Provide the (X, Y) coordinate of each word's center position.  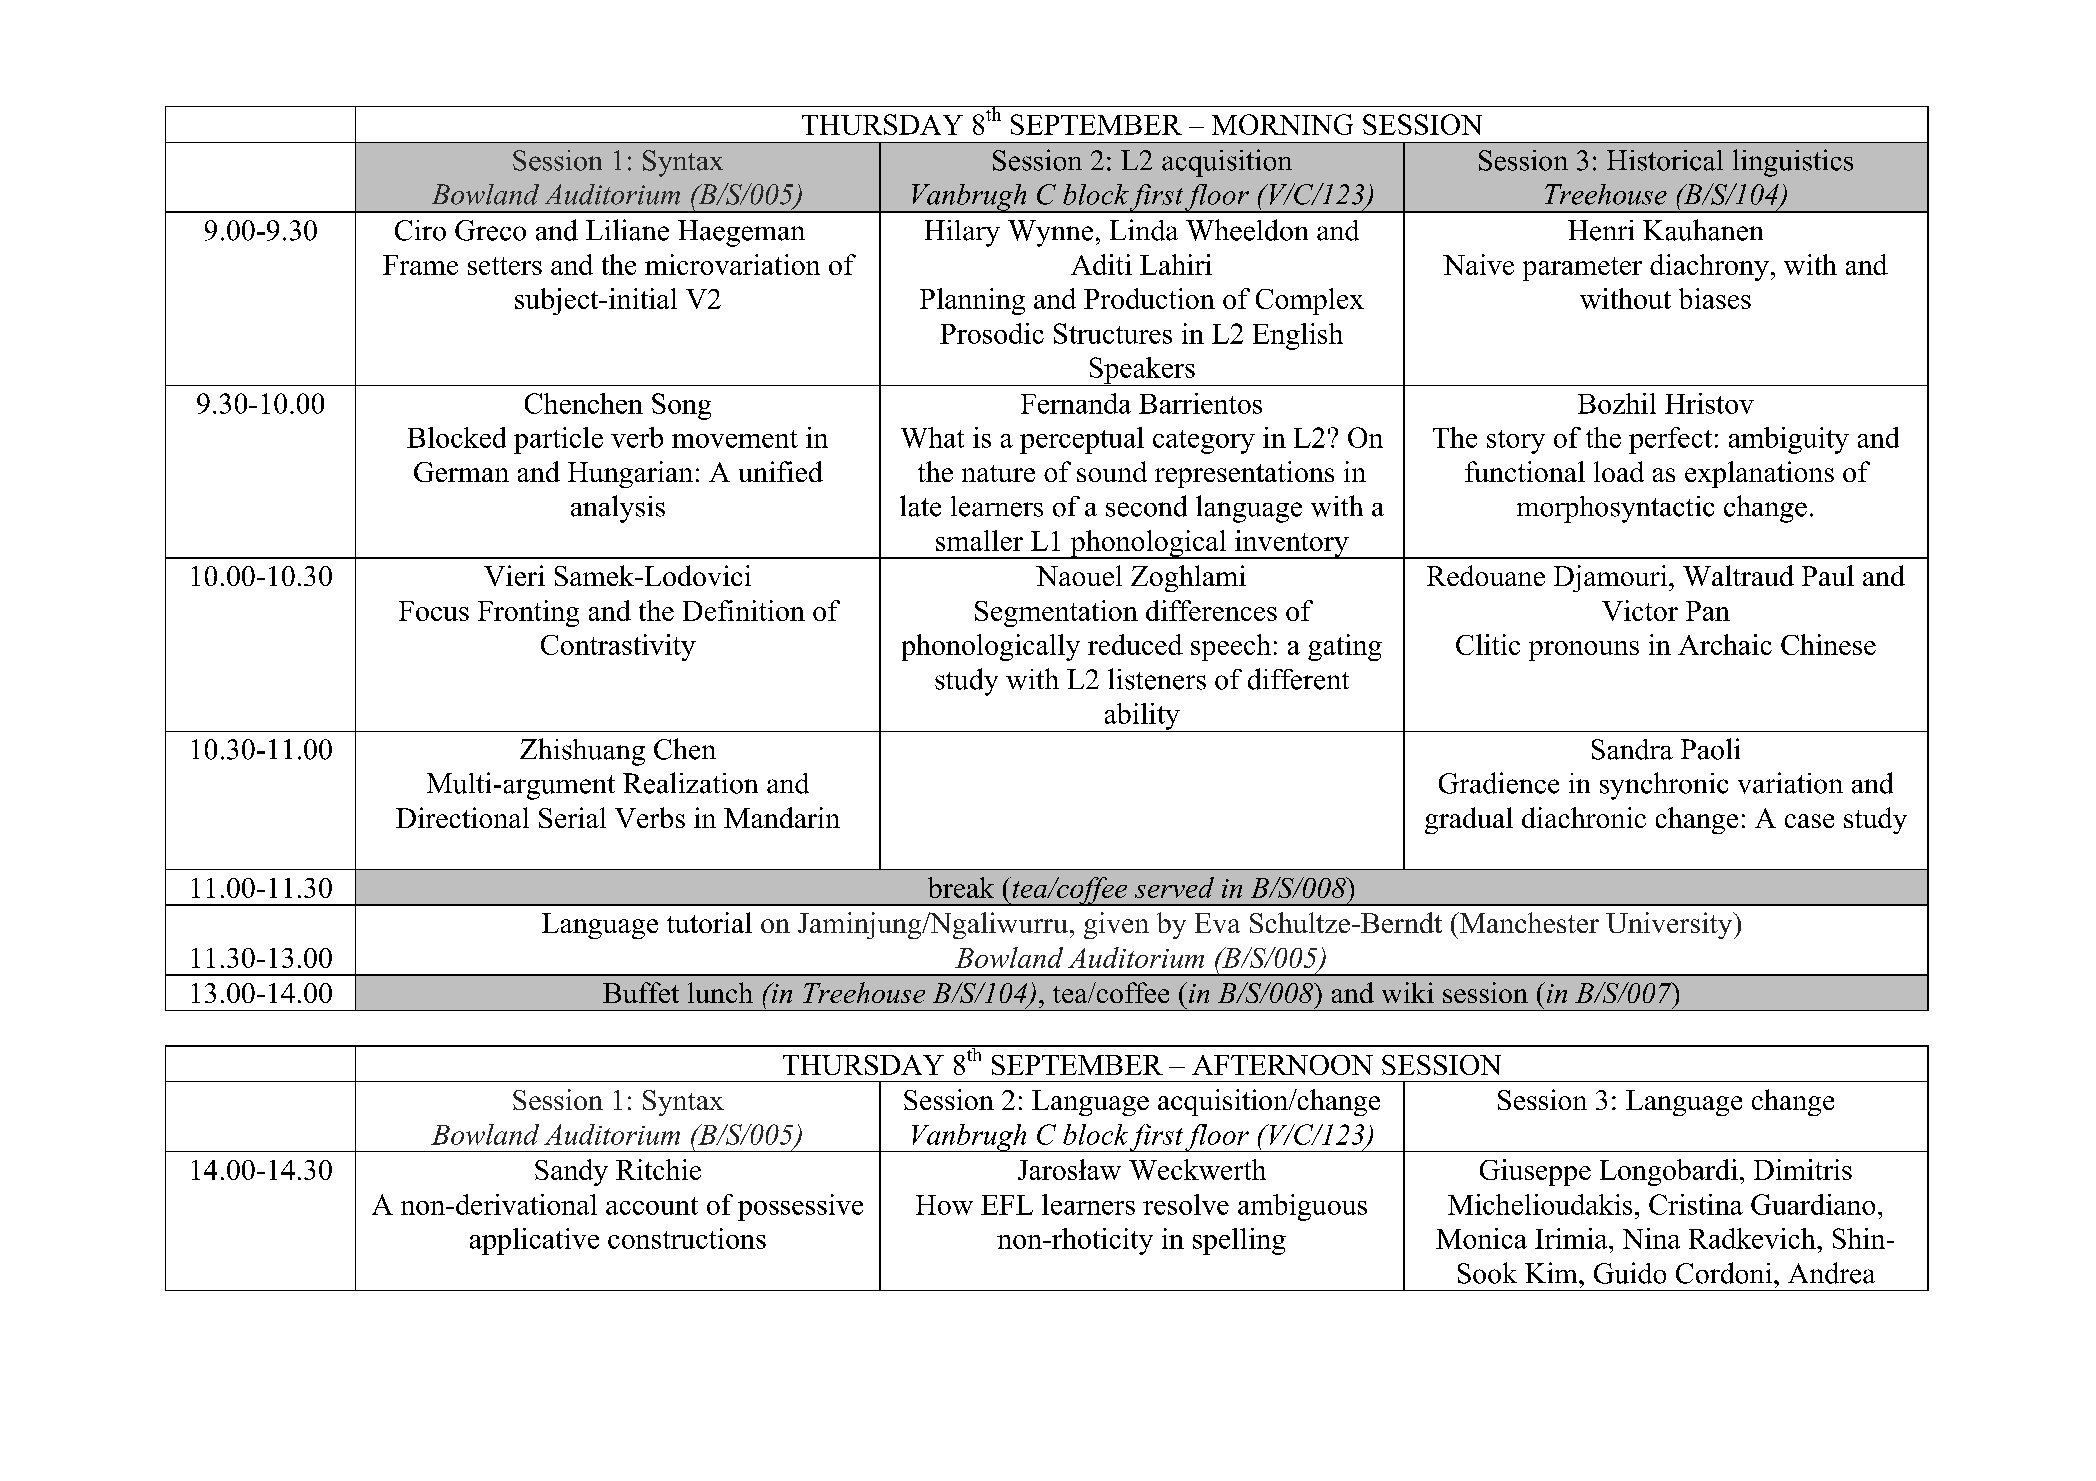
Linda (1144, 230)
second (1146, 506)
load (1619, 471)
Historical (1665, 160)
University (1670, 925)
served (1174, 887)
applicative (534, 1241)
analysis (618, 509)
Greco (490, 230)
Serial (572, 817)
